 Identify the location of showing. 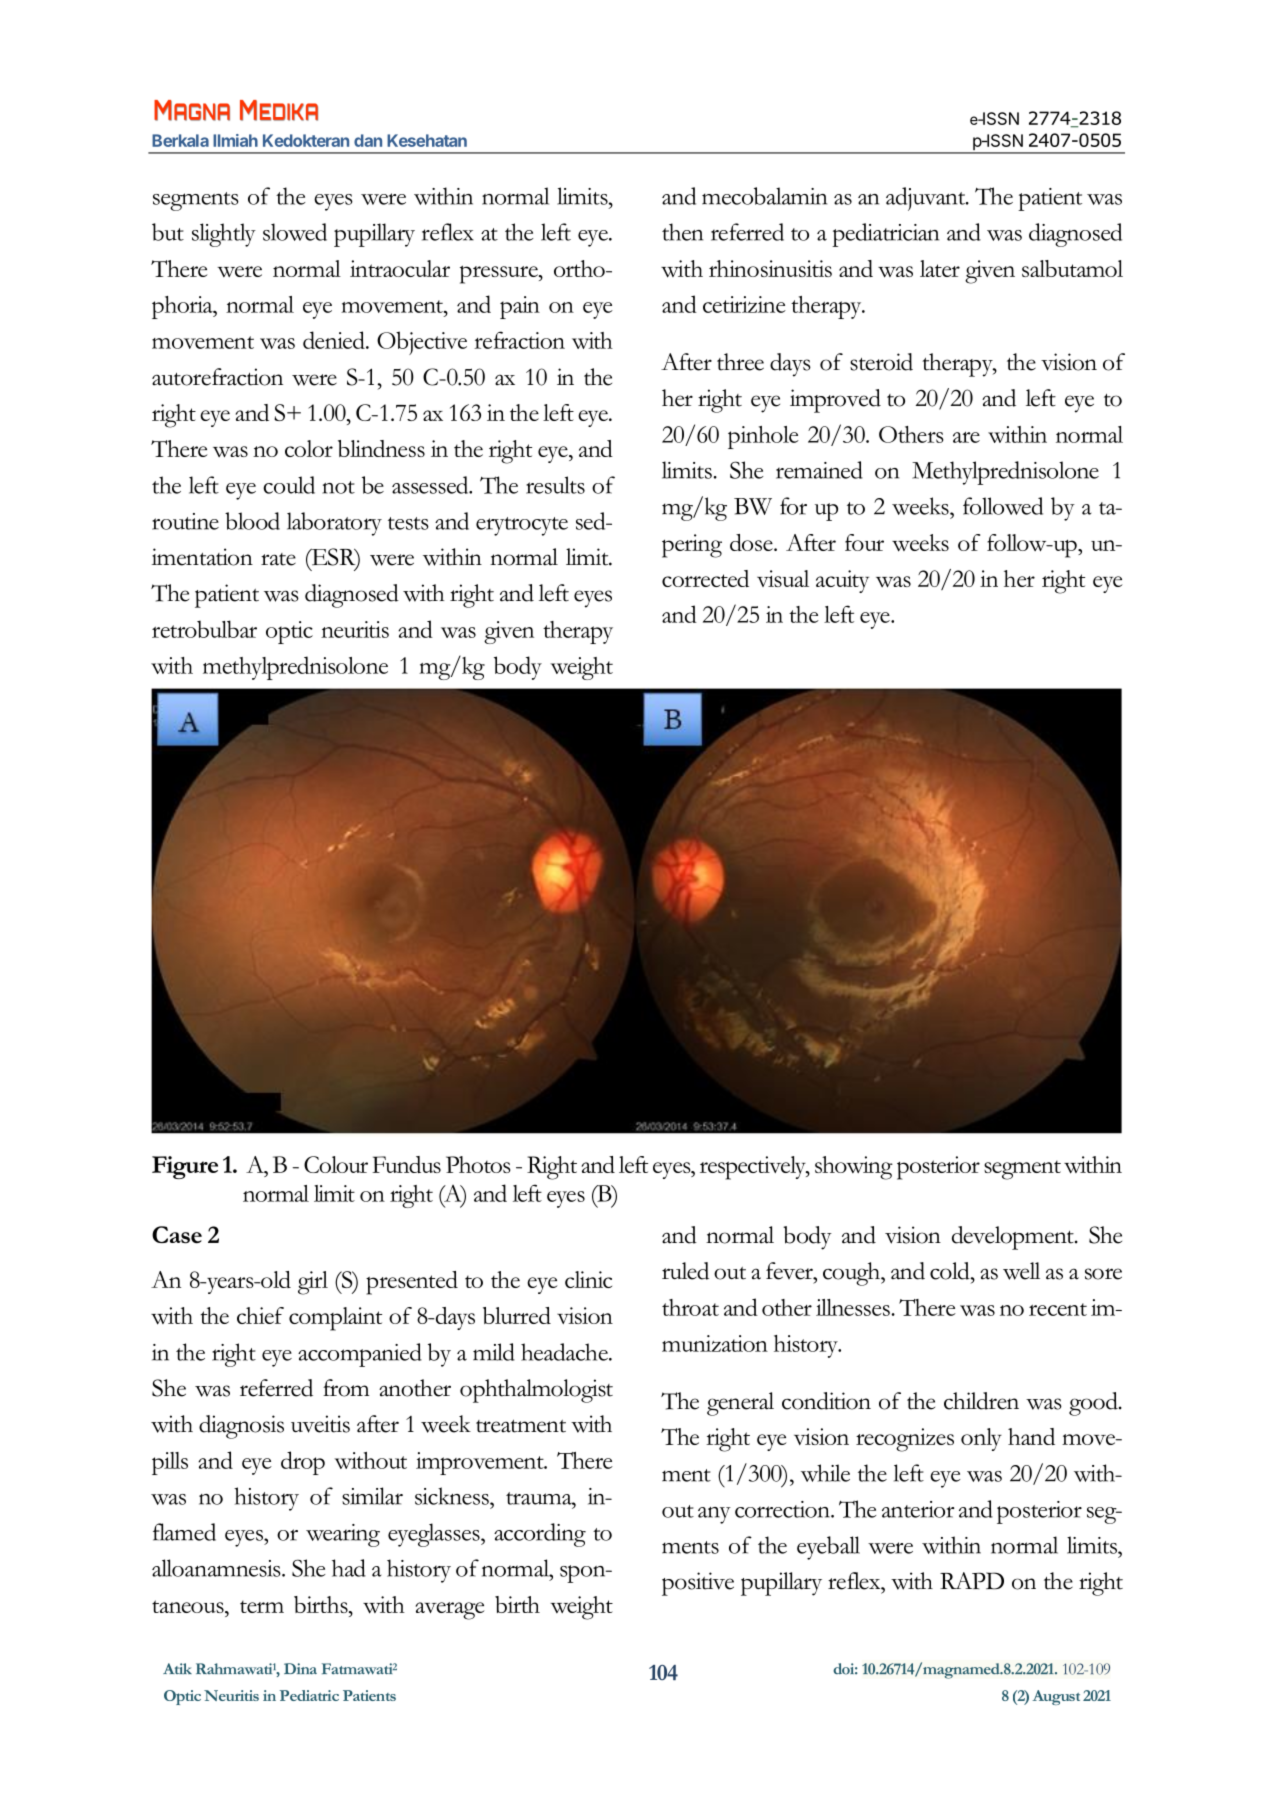
(854, 1168).
